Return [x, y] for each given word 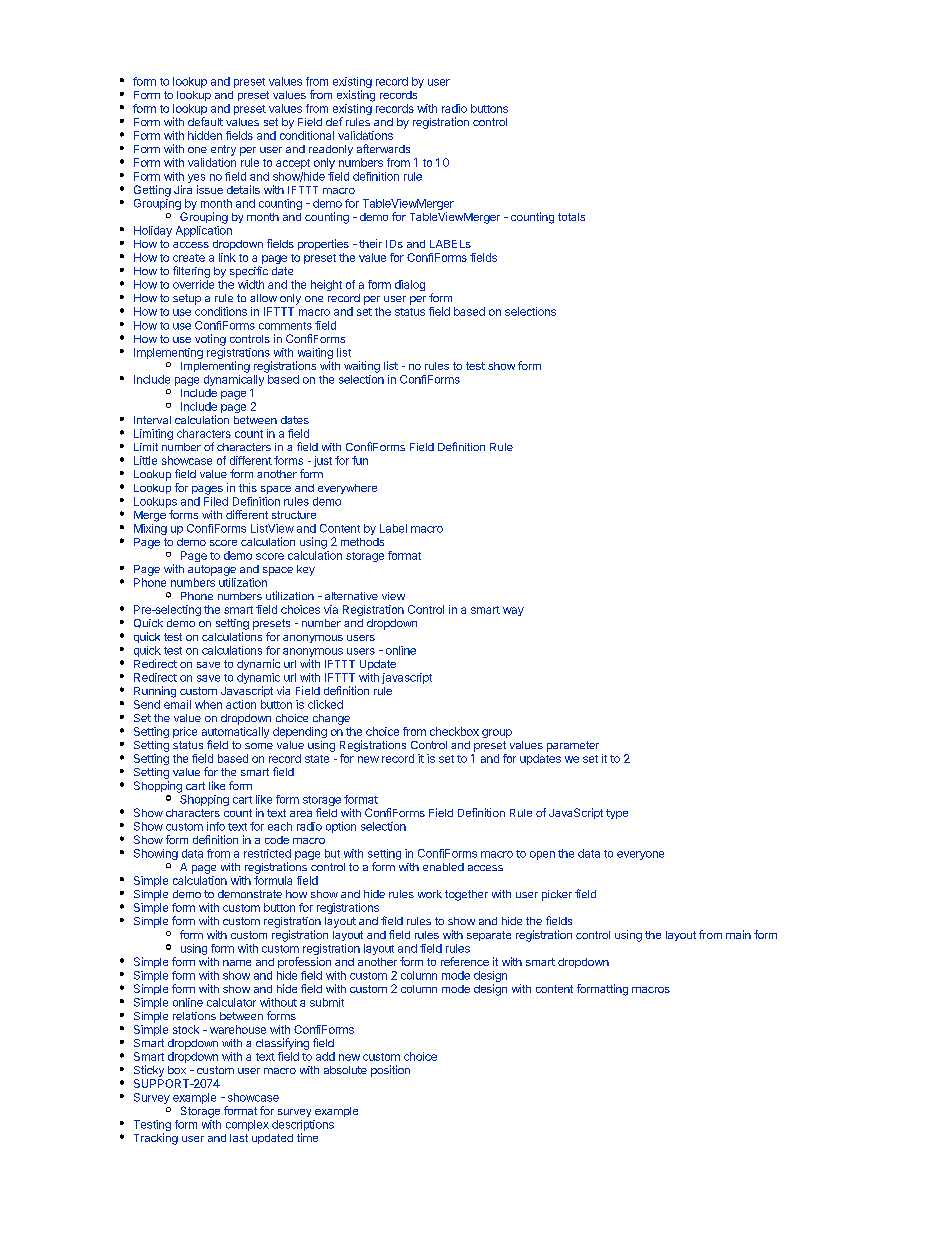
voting [210, 340]
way [513, 611]
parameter [573, 746]
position [390, 1071]
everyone [640, 855]
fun [360, 460]
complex [247, 1125]
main [738, 934]
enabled [443, 867]
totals [571, 217]
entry [223, 150]
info [216, 826]
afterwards [383, 148]
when [208, 704]
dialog [410, 285]
